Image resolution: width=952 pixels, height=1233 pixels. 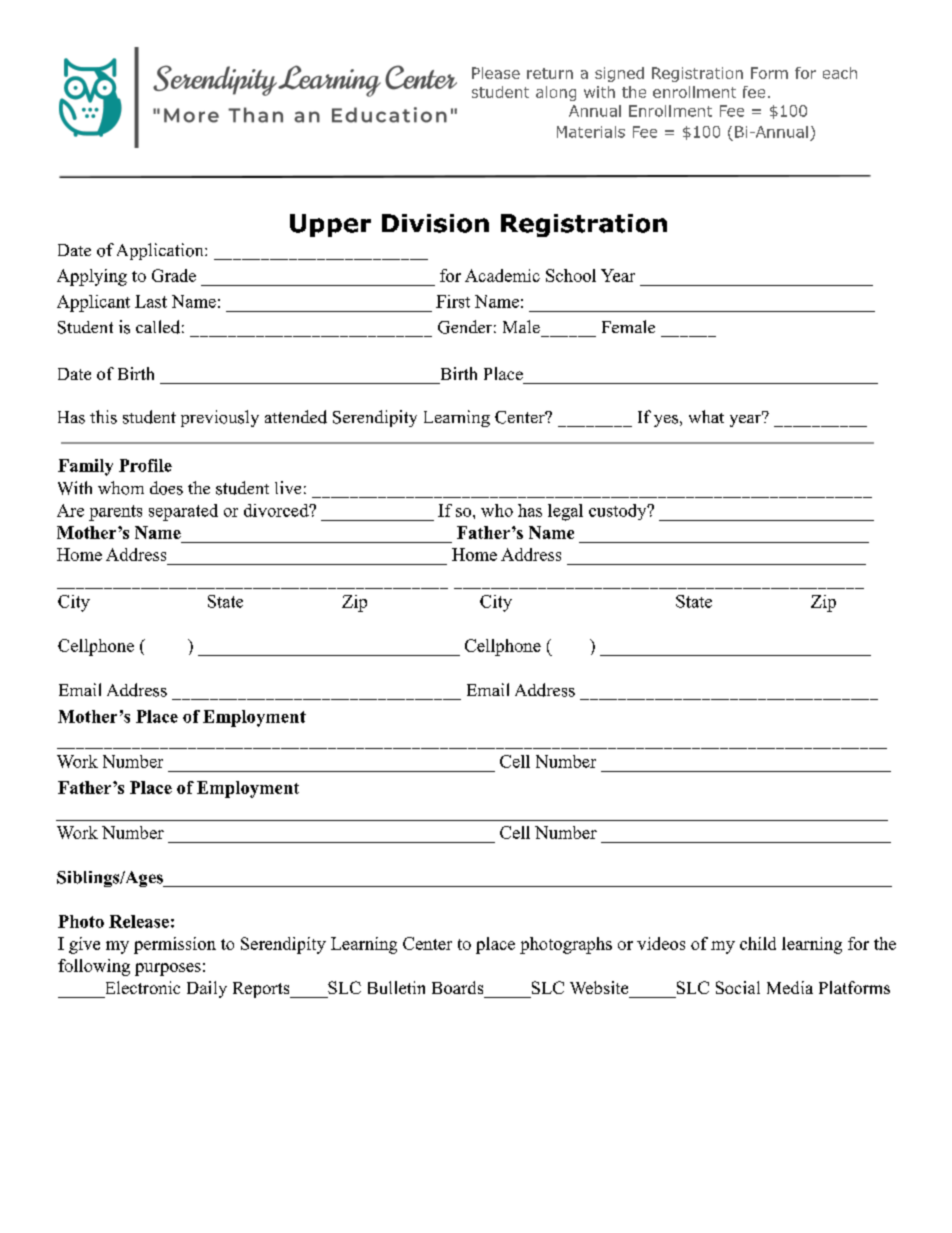 I want to click on previously, so click(x=220, y=418).
